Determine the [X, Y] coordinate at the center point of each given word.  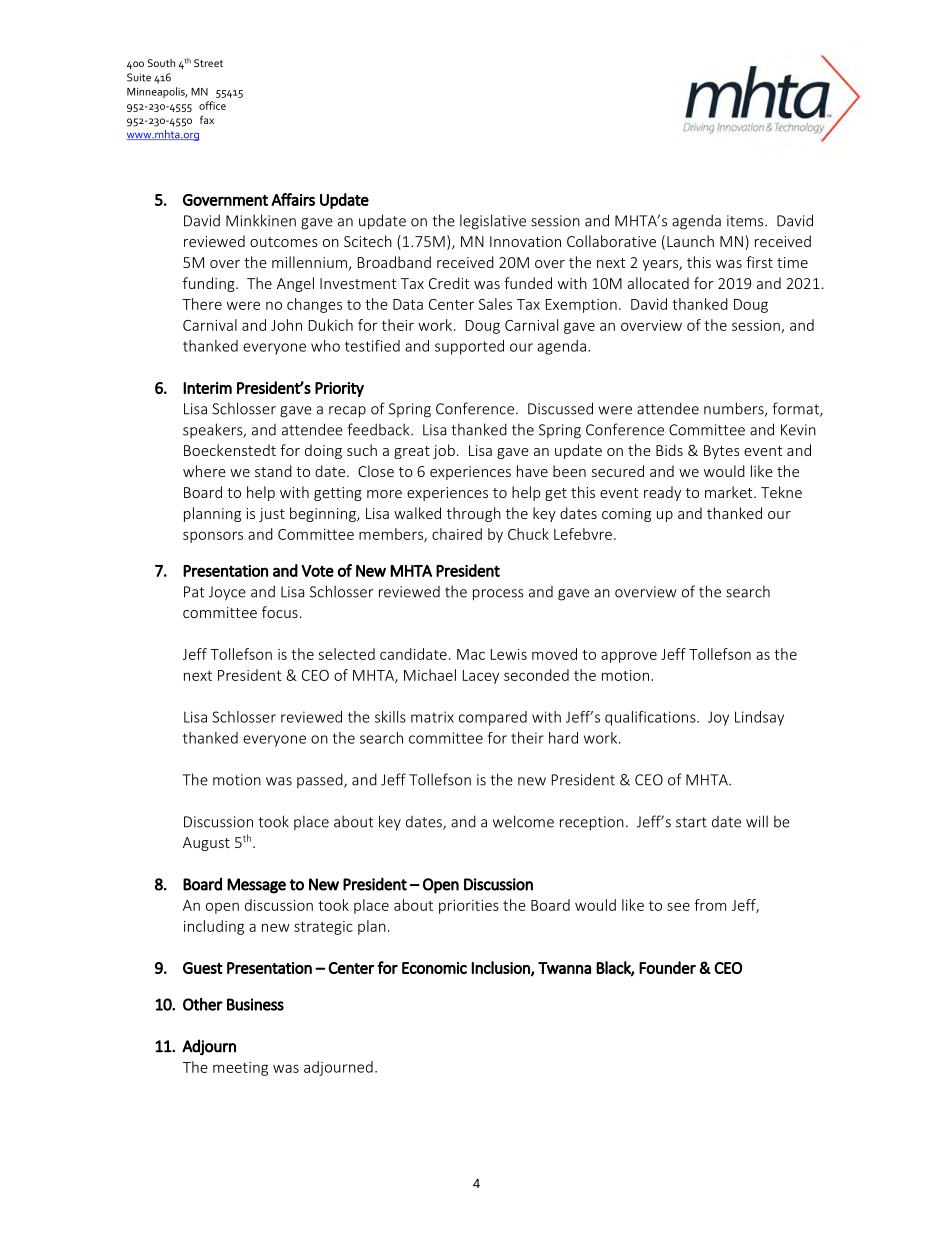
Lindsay [759, 718]
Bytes [721, 452]
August [206, 844]
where [204, 471]
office [212, 105]
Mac [471, 654]
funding [210, 284]
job [444, 451]
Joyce [227, 593]
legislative [493, 222]
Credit [449, 283]
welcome [523, 821]
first [759, 262]
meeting [240, 1069]
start [691, 822]
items [746, 221]
